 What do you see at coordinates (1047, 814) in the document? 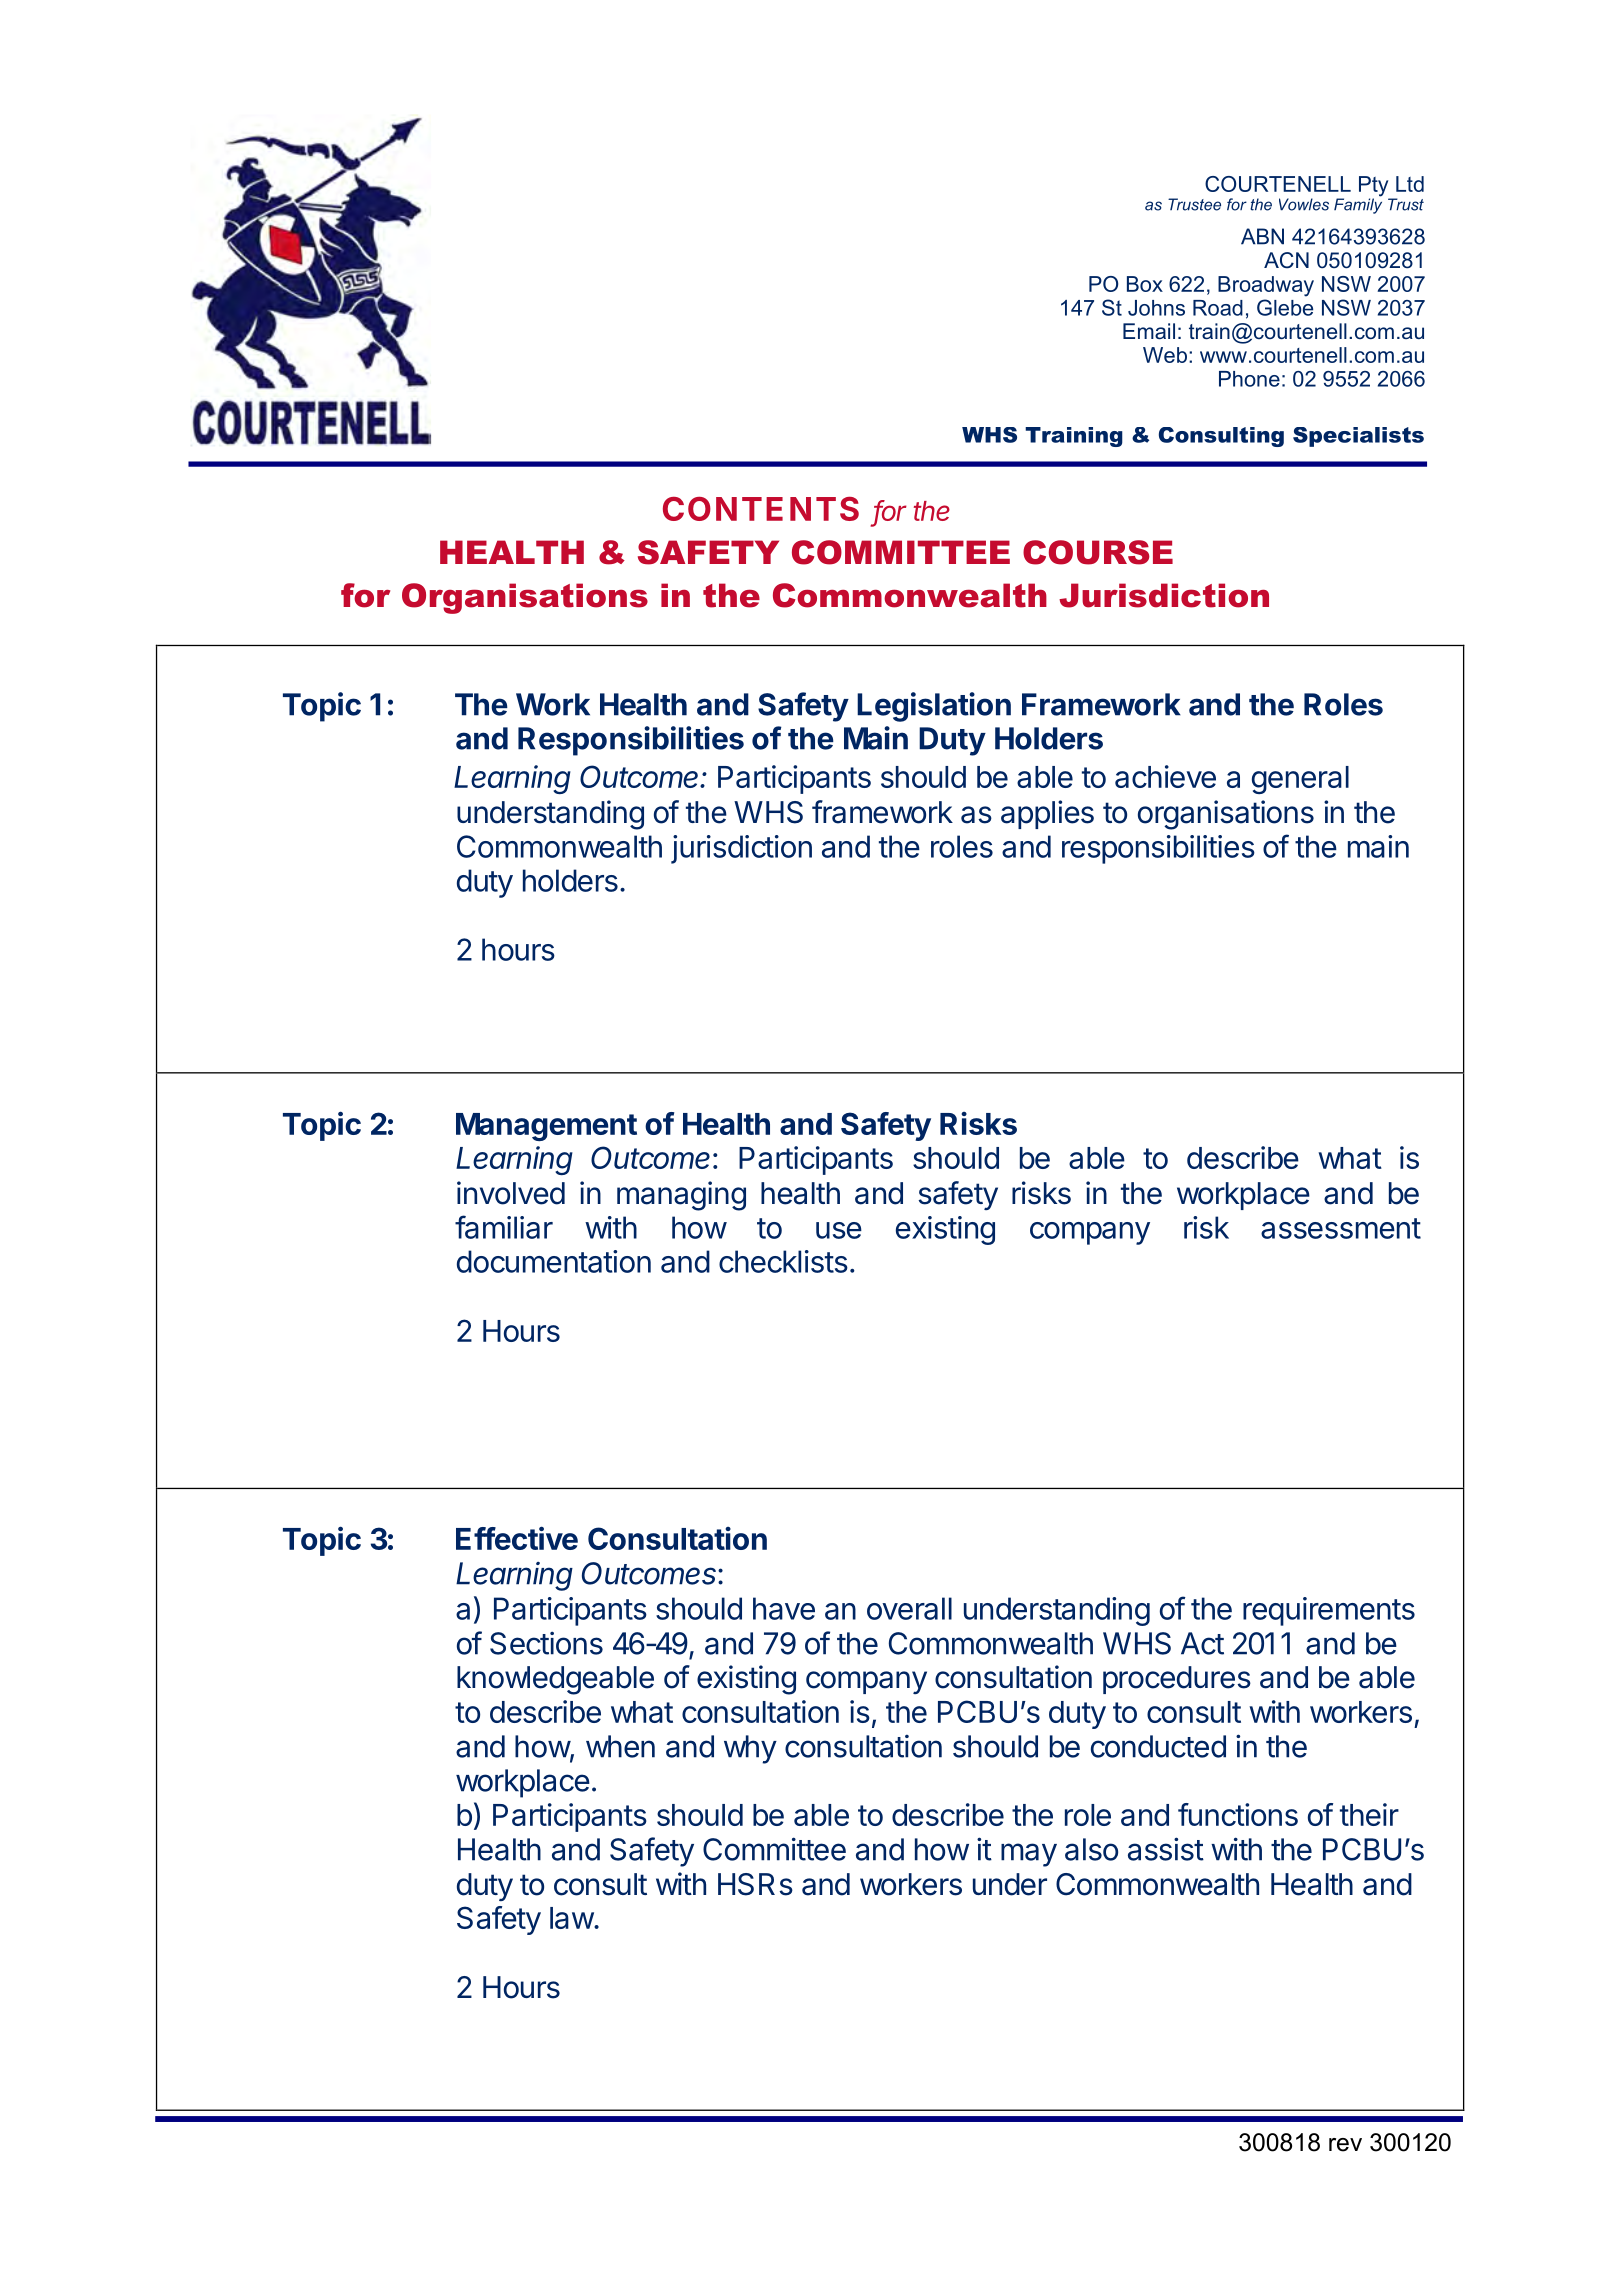
I see `applies` at bounding box center [1047, 814].
